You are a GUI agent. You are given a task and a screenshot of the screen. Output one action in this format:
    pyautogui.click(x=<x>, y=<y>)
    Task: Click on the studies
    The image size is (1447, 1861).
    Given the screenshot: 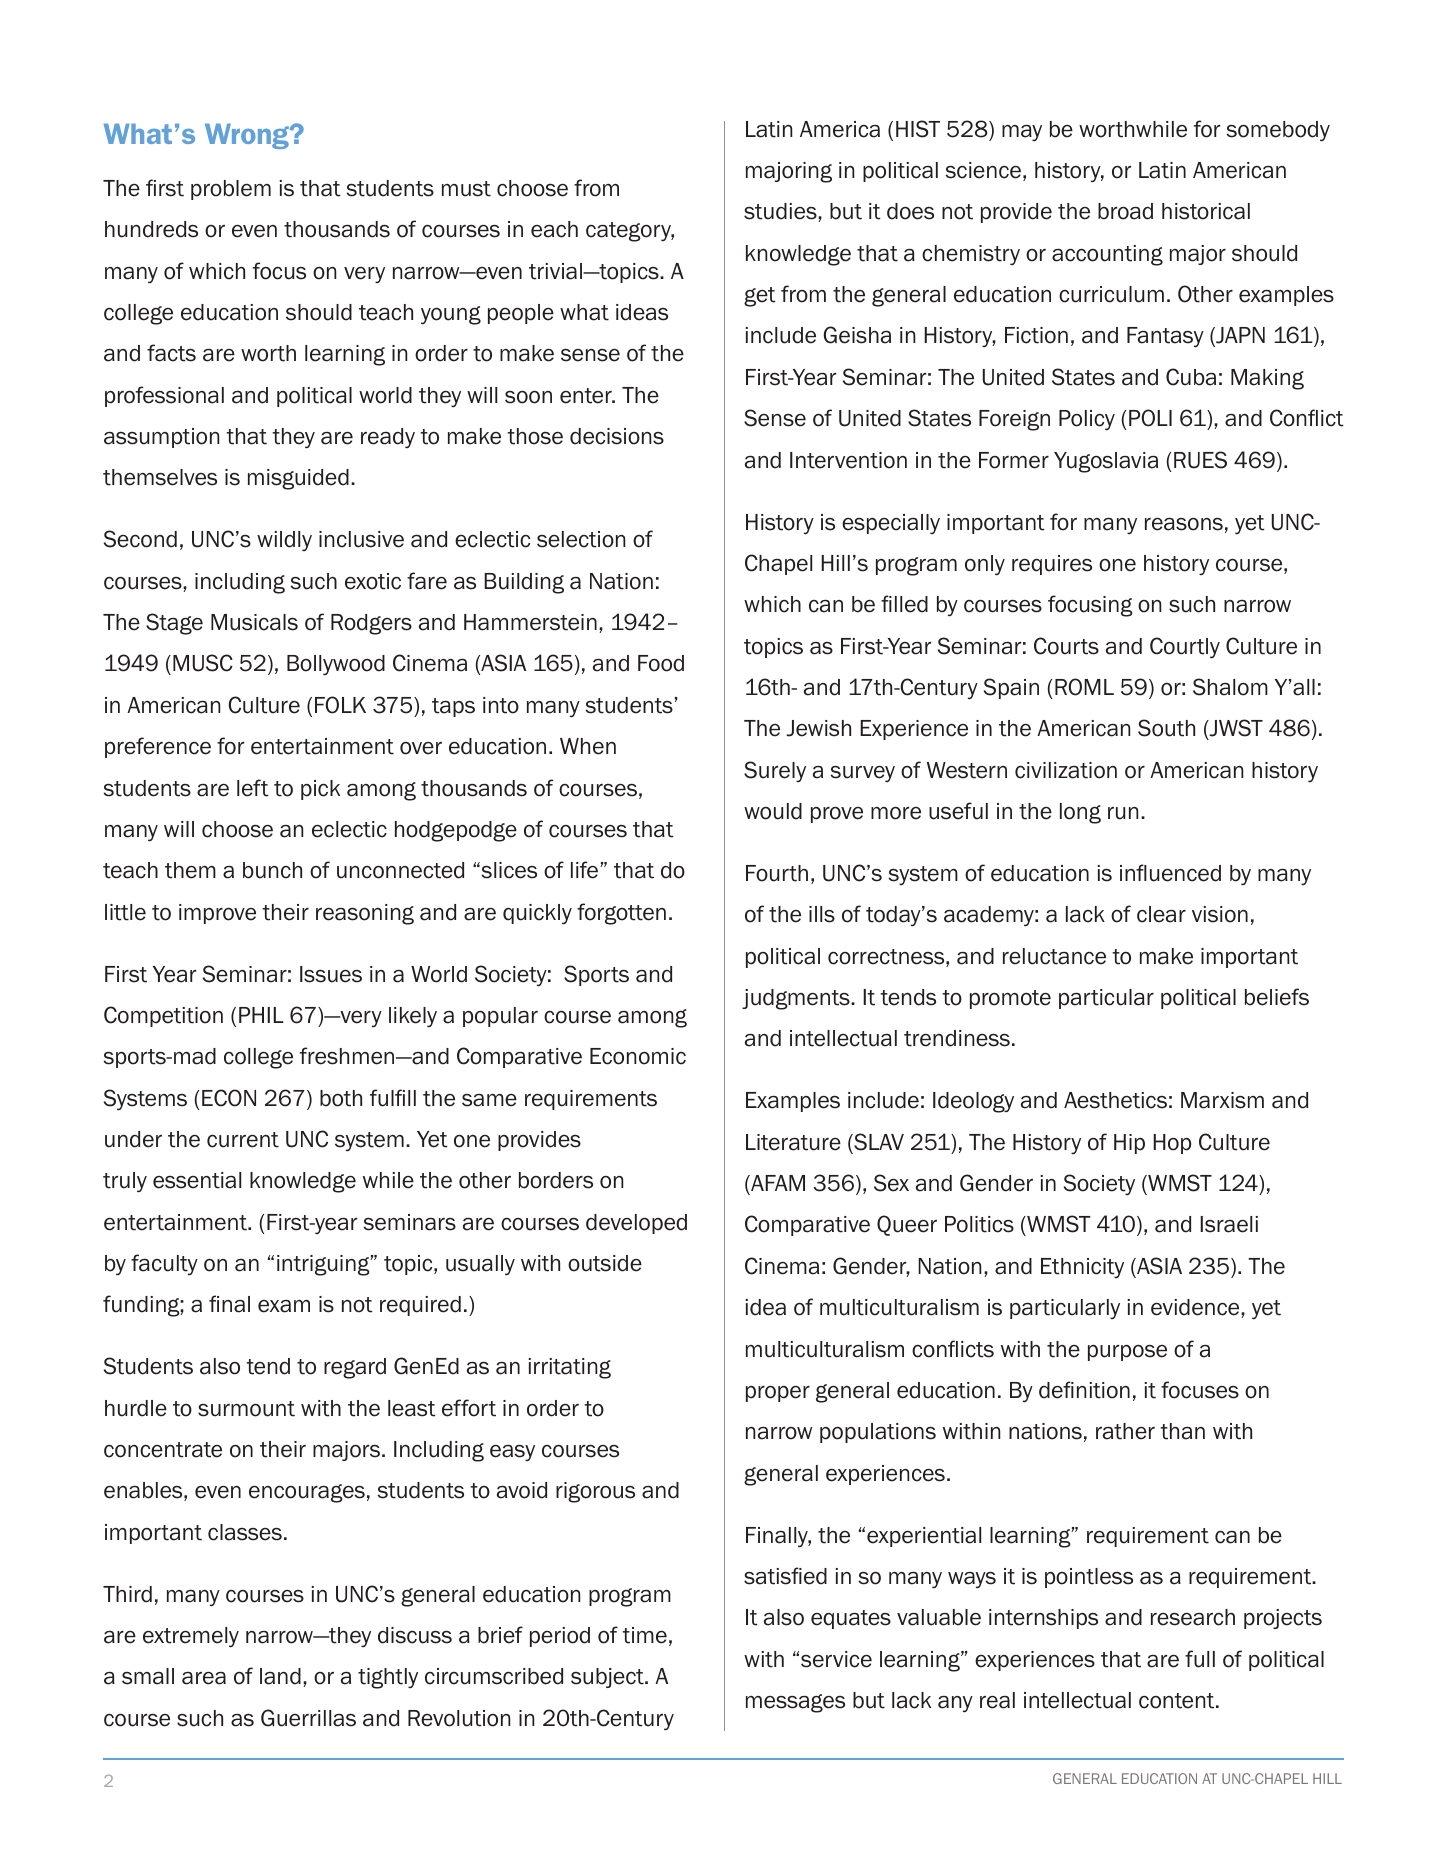 What is the action you would take?
    pyautogui.click(x=781, y=212)
